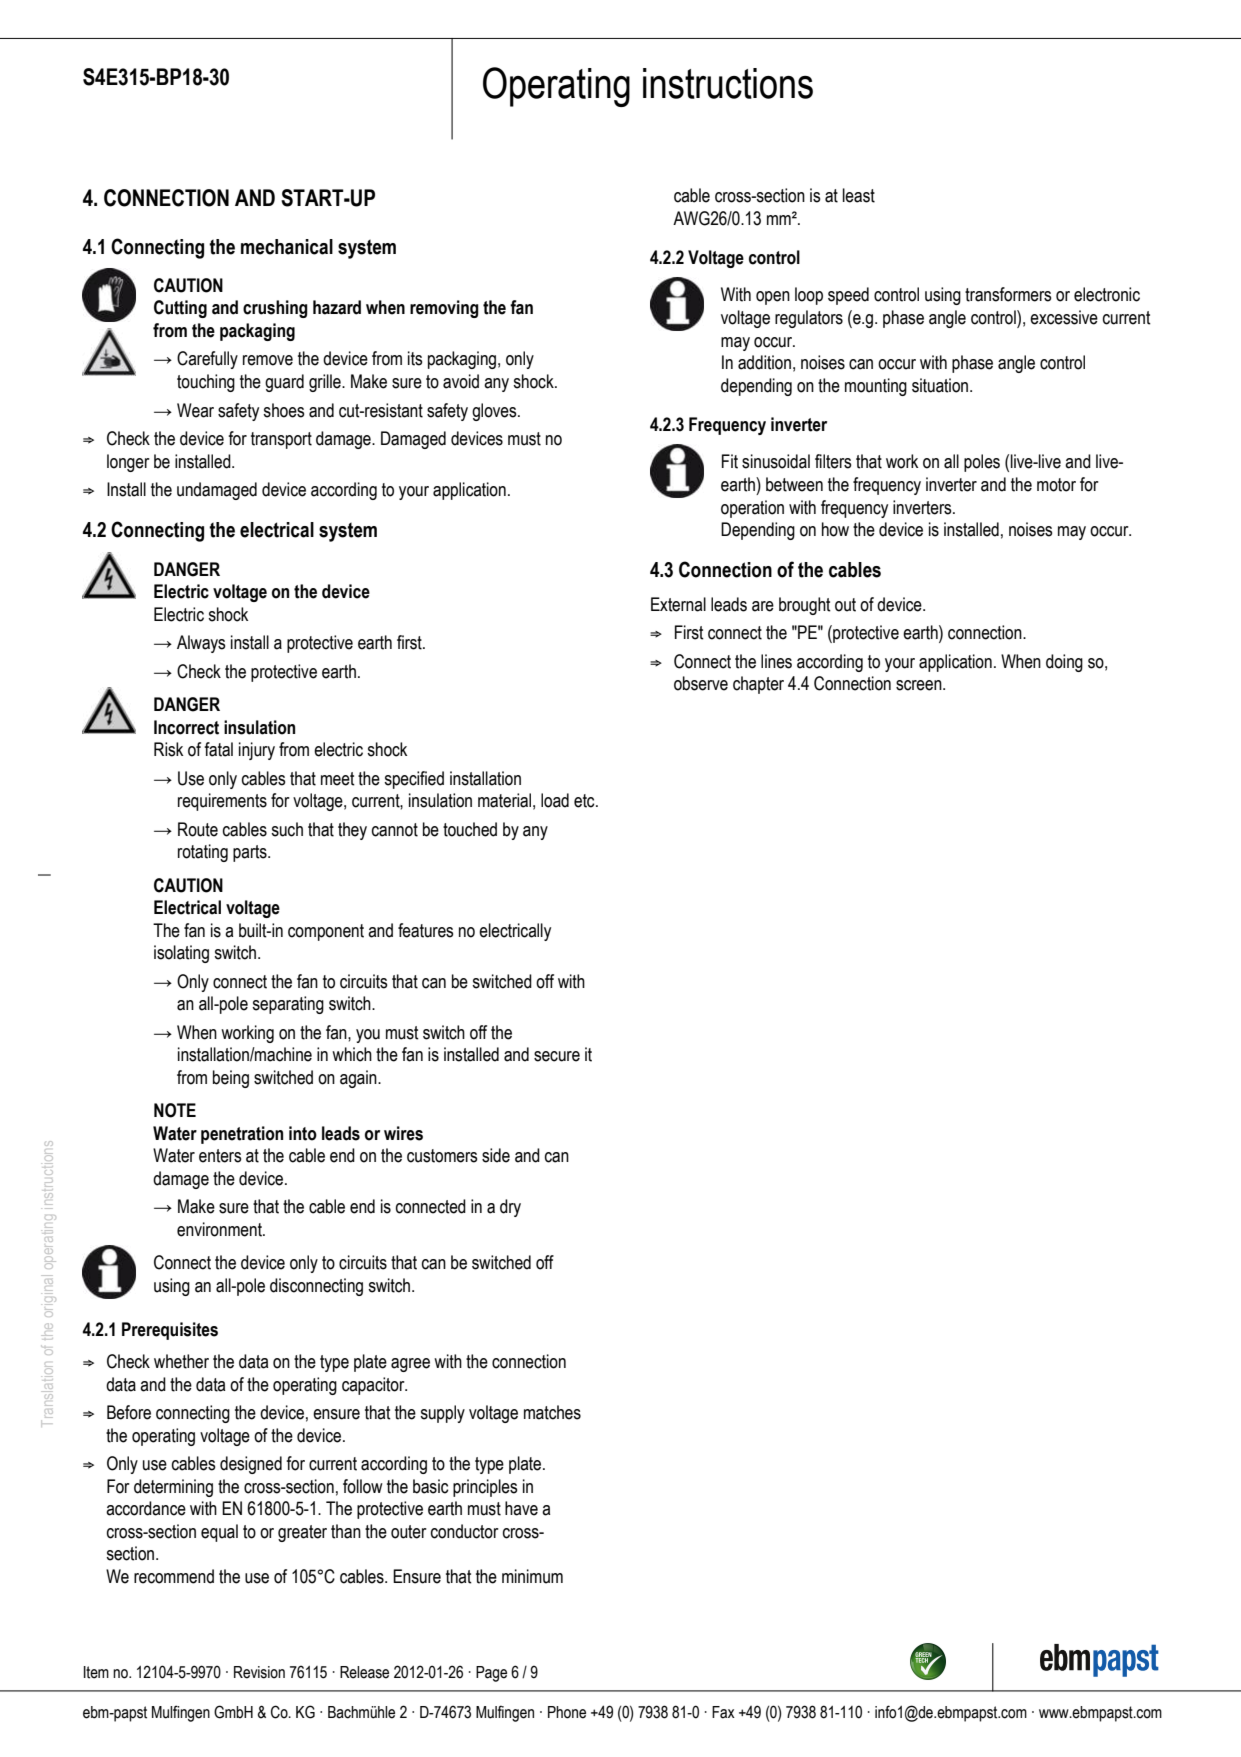 Image resolution: width=1241 pixels, height=1757 pixels. What do you see at coordinates (181, 954) in the document?
I see `isolating` at bounding box center [181, 954].
